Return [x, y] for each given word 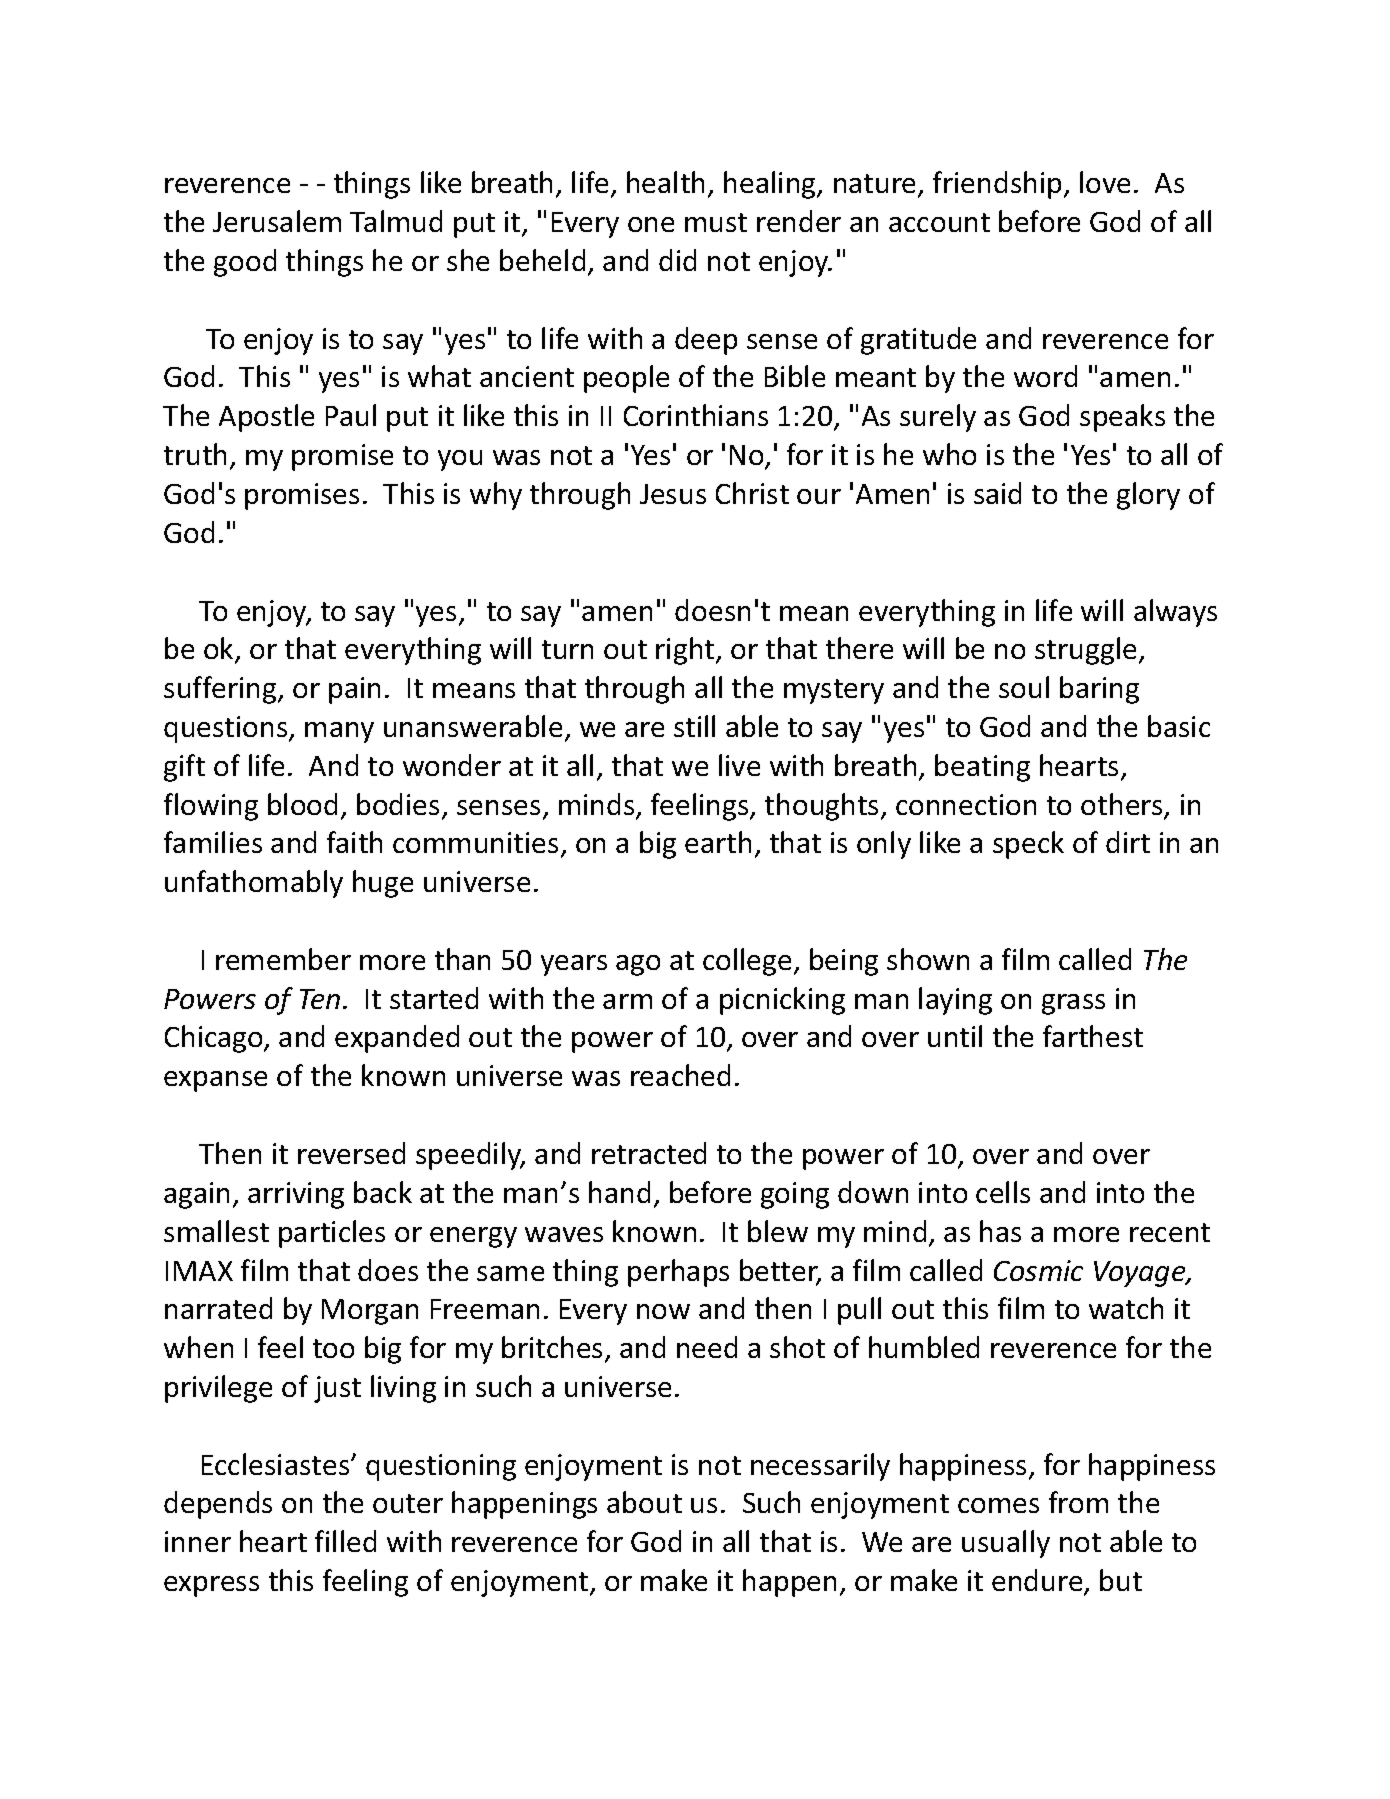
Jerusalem [277, 221]
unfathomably [254, 884]
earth [718, 842]
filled [345, 1541]
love [1105, 182]
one [651, 224]
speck [1028, 845]
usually [1006, 1544]
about [644, 1502]
